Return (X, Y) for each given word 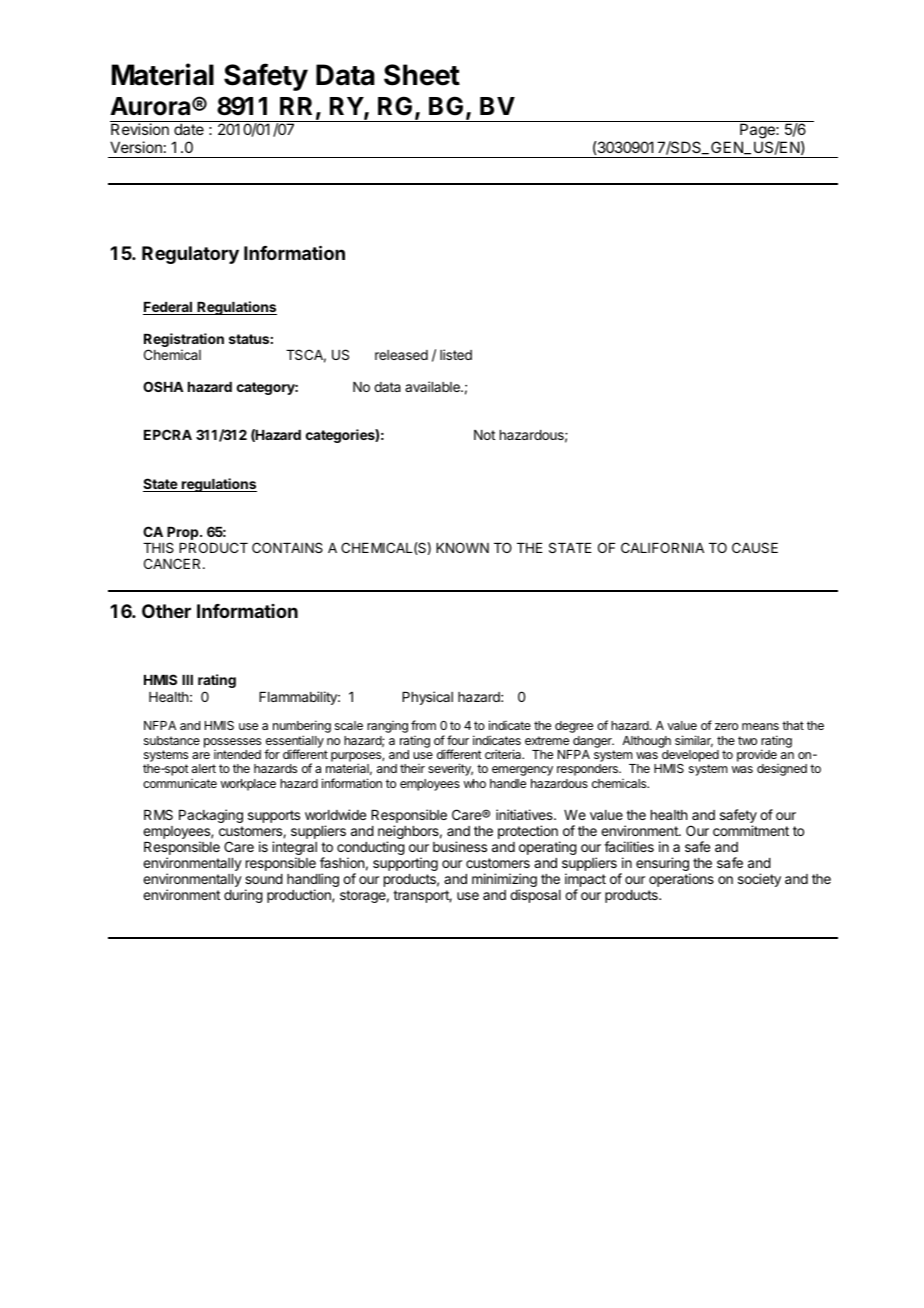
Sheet (422, 75)
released (401, 355)
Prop (184, 533)
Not (484, 435)
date (189, 129)
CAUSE (755, 547)
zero (726, 726)
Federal (168, 308)
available (433, 386)
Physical (427, 698)
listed (456, 354)
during (243, 896)
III (187, 680)
